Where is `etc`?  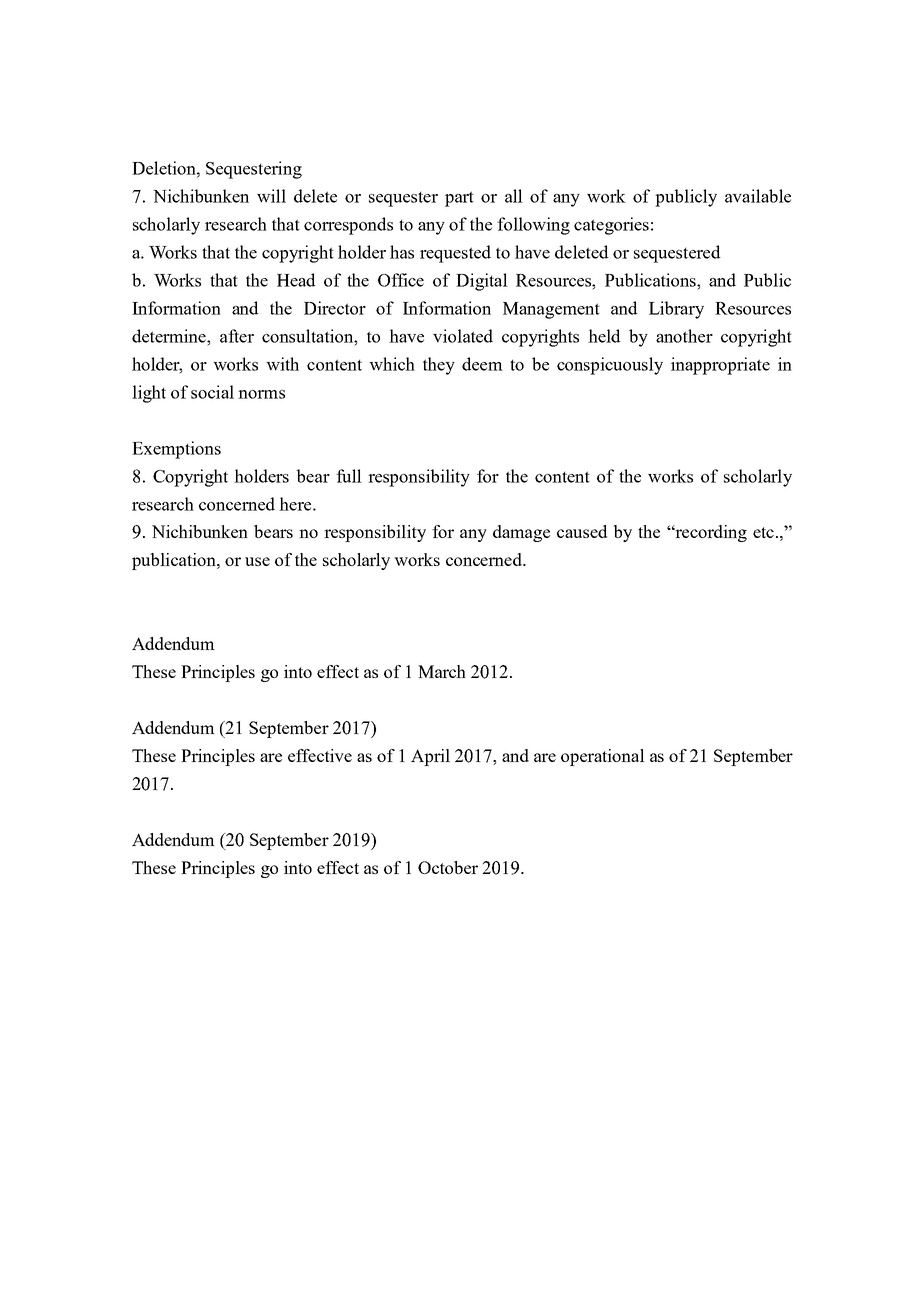
etc is located at coordinates (763, 532).
